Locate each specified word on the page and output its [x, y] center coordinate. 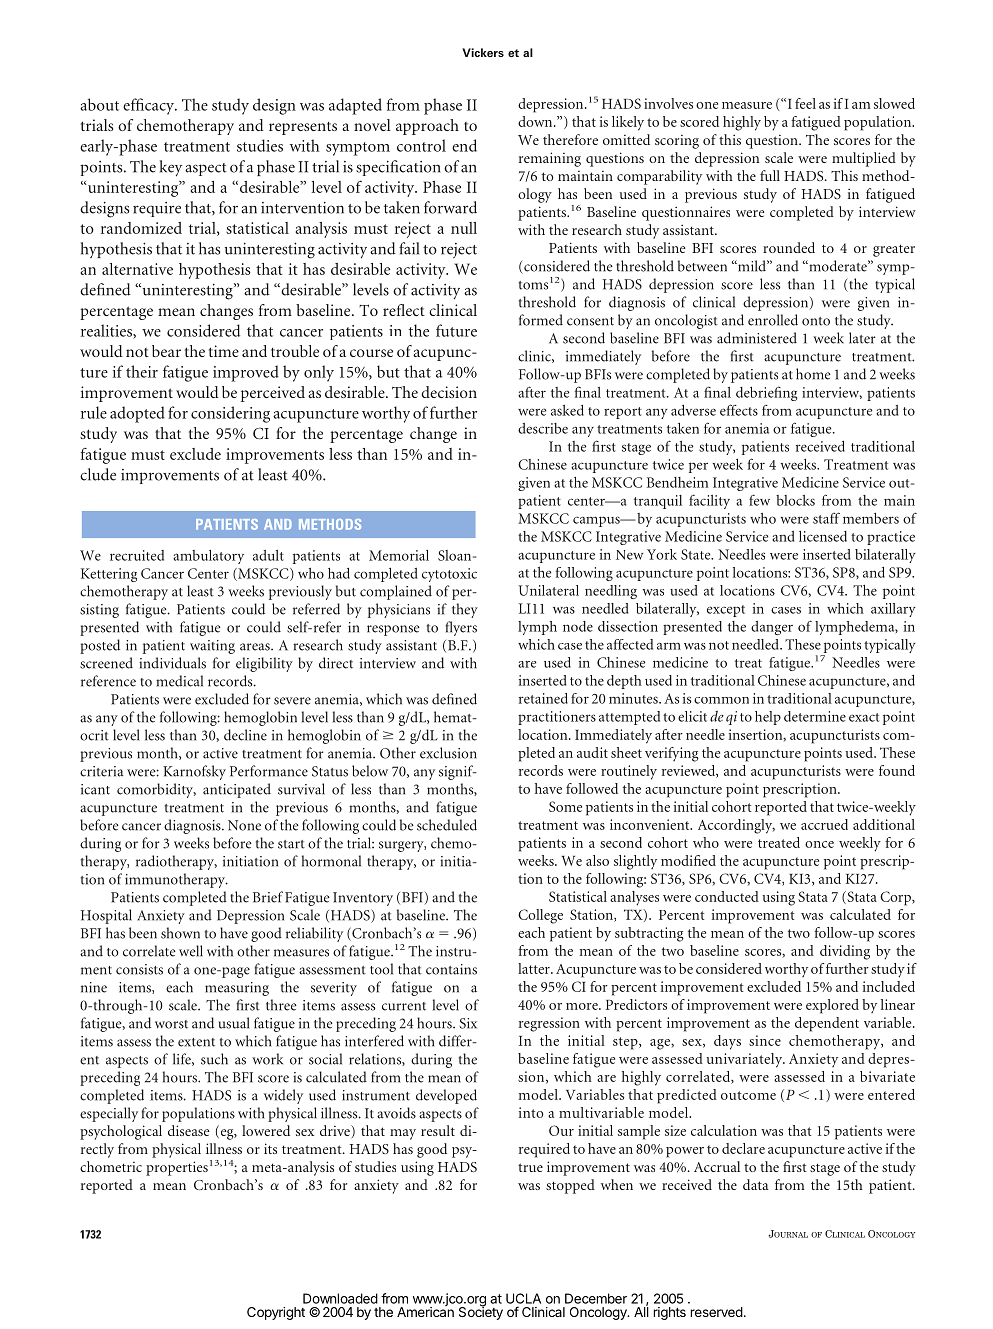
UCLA [523, 1298]
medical [179, 681]
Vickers [483, 52]
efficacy [150, 106]
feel [805, 103]
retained [543, 698]
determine [815, 716]
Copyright [276, 1313]
